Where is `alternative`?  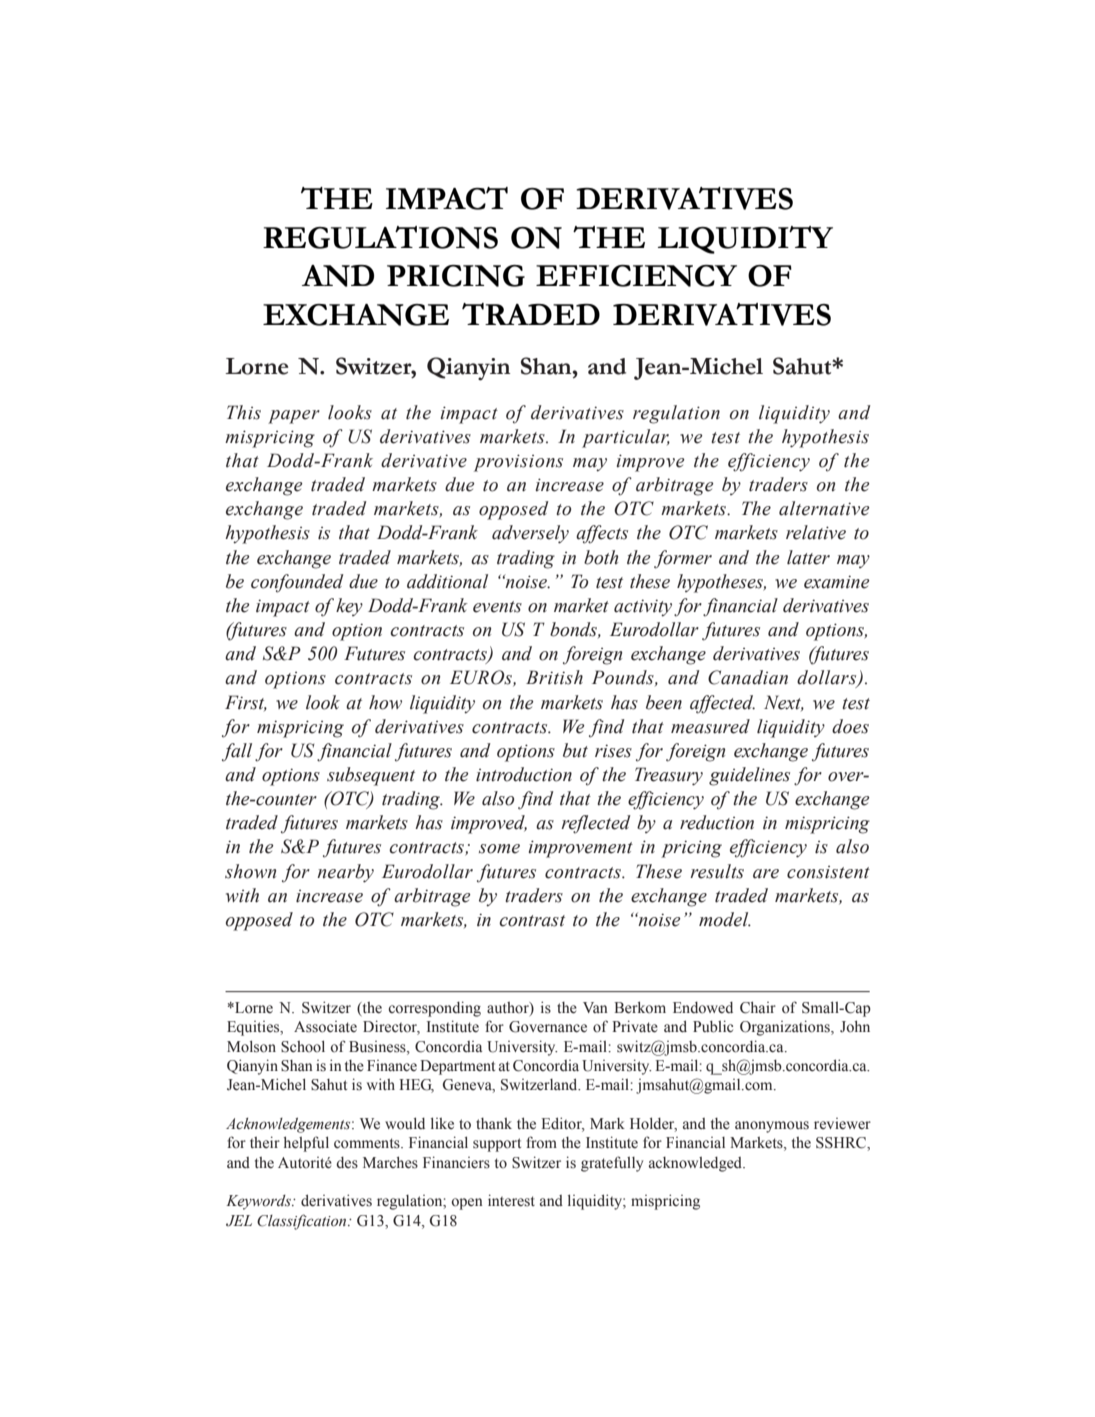
alternative is located at coordinates (824, 508).
